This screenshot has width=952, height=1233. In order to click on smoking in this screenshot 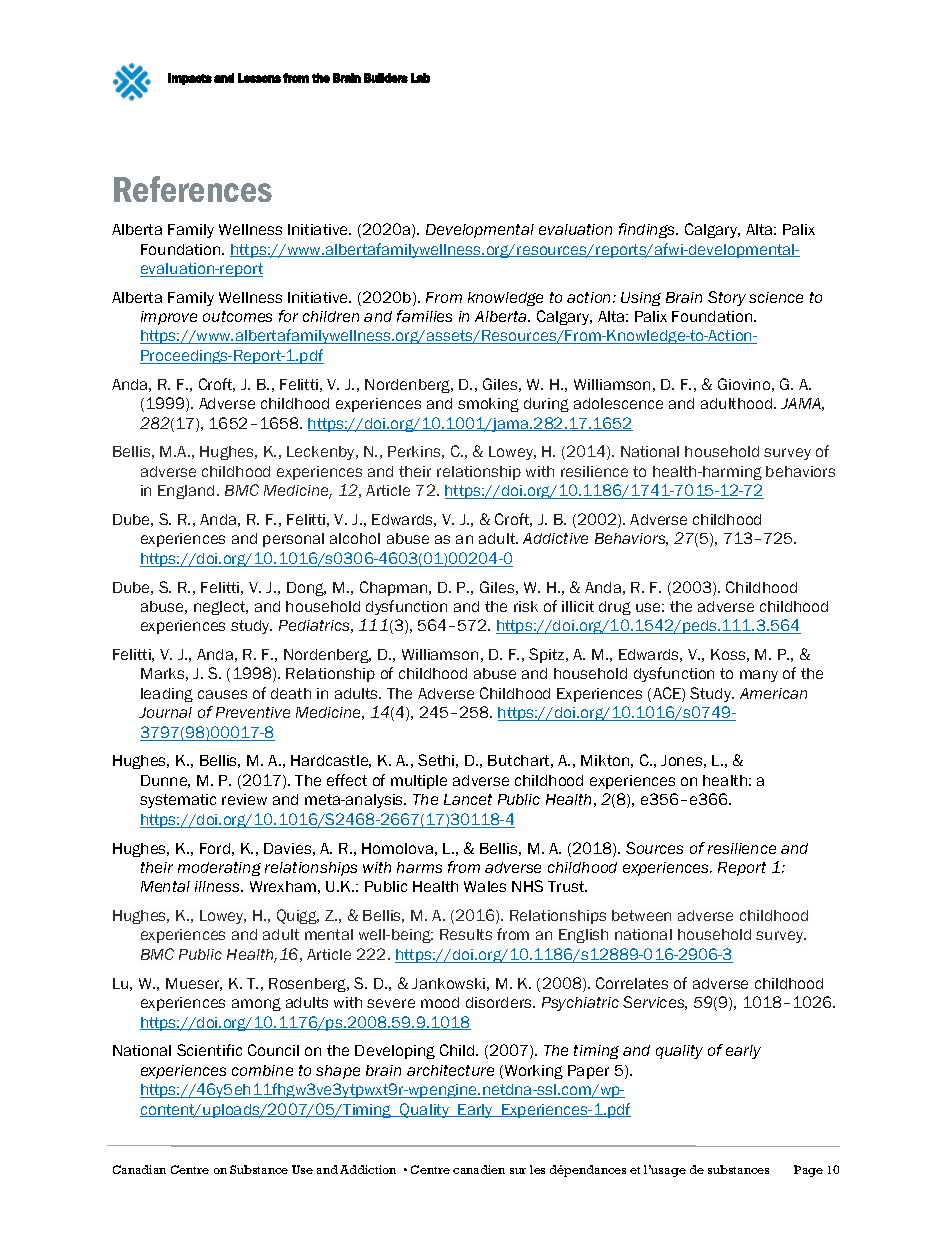, I will do `click(488, 405)`.
